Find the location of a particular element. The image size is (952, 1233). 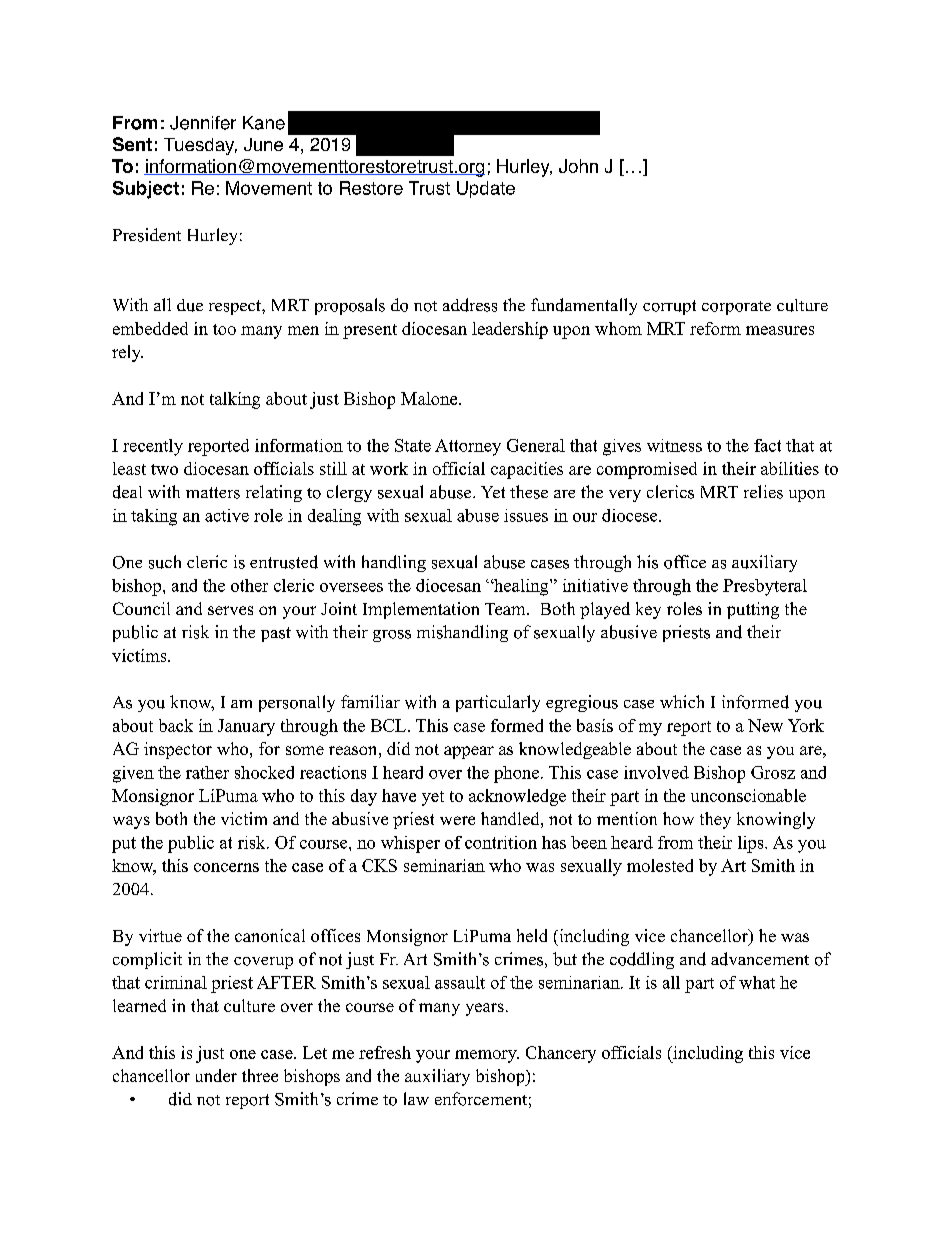

Team is located at coordinates (506, 609).
